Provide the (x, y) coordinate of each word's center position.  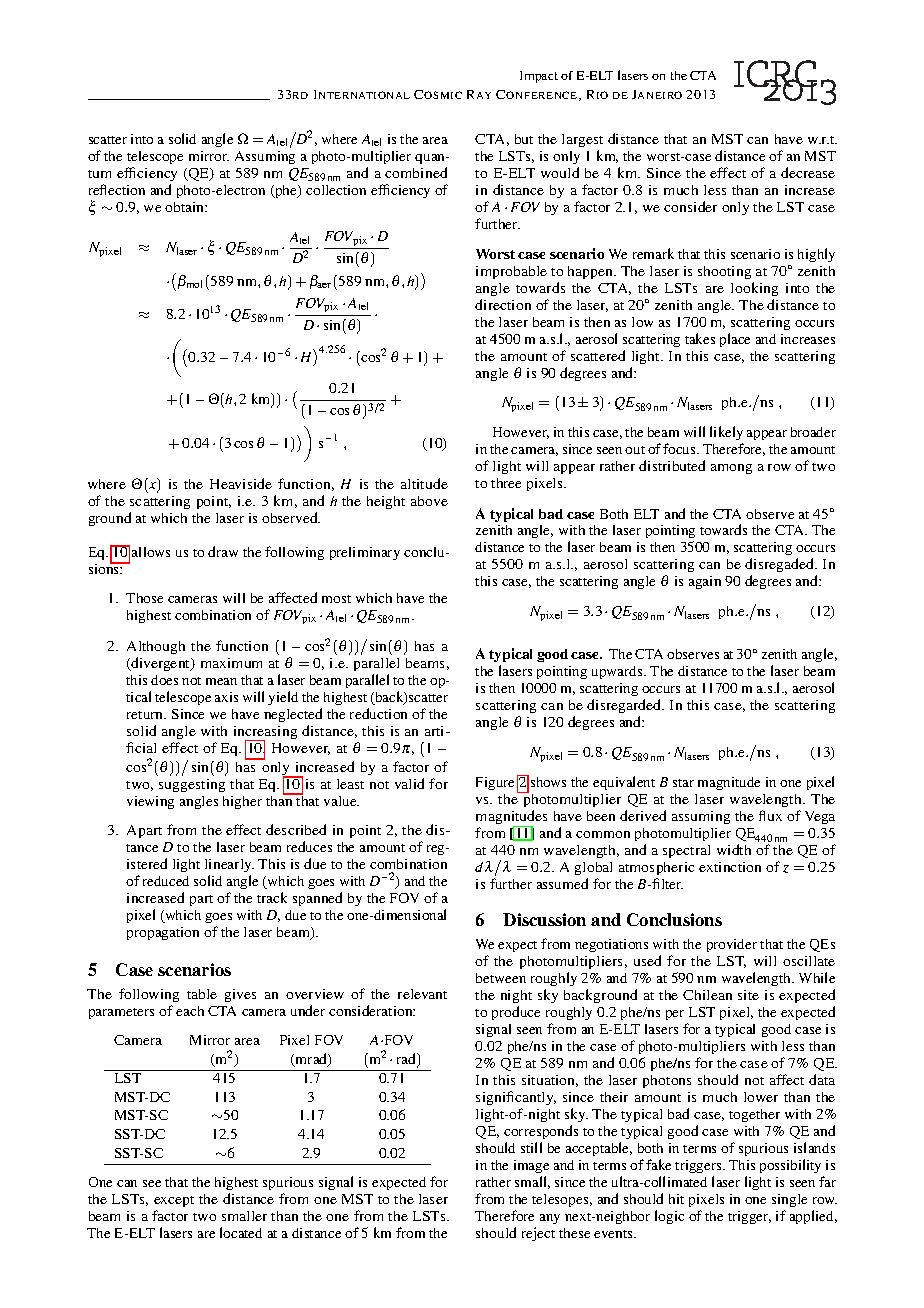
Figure (495, 783)
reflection (117, 189)
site (748, 995)
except (174, 1201)
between (501, 978)
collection (336, 190)
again (705, 582)
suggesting (192, 785)
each (190, 1011)
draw (223, 551)
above (429, 501)
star (683, 783)
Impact (539, 77)
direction (503, 304)
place (735, 340)
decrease (808, 172)
